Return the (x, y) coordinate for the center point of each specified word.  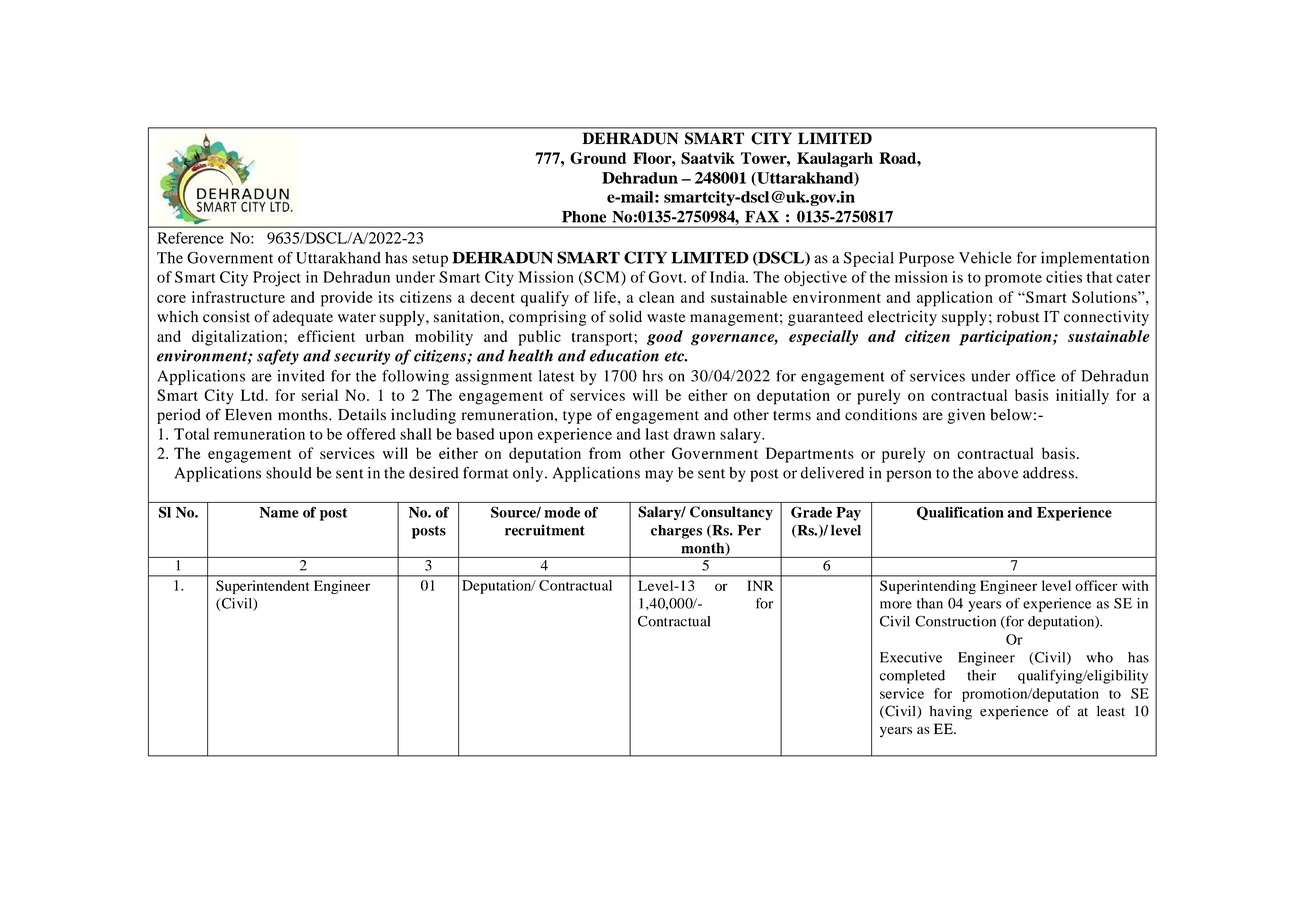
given (966, 416)
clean (656, 297)
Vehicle (985, 258)
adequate (303, 318)
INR (760, 585)
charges (676, 532)
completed (912, 677)
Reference (190, 238)
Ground (598, 158)
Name (279, 512)
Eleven (248, 415)
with (1135, 585)
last (657, 434)
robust (1018, 317)
